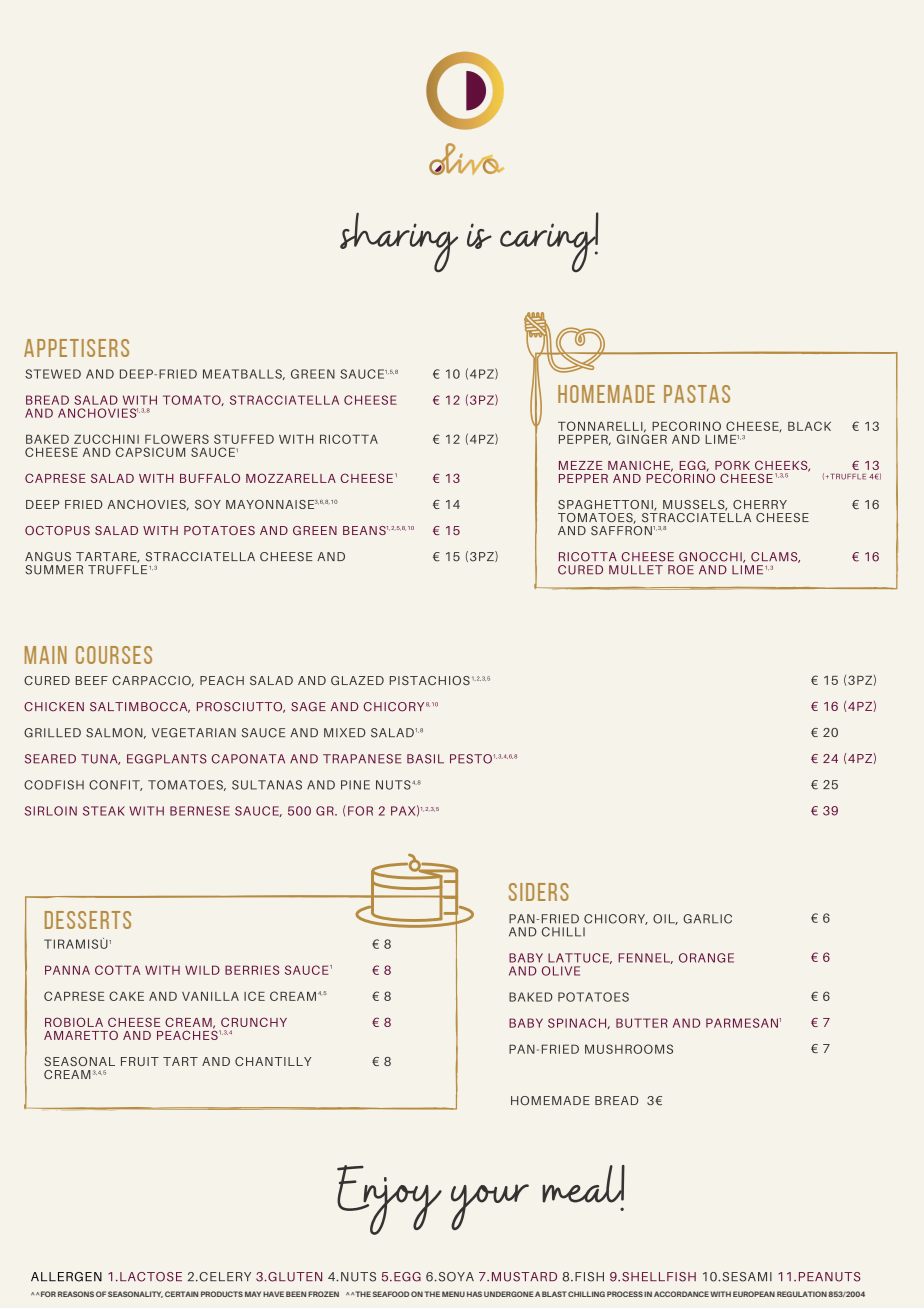 The image size is (924, 1309). I want to click on PESTO, so click(471, 759).
